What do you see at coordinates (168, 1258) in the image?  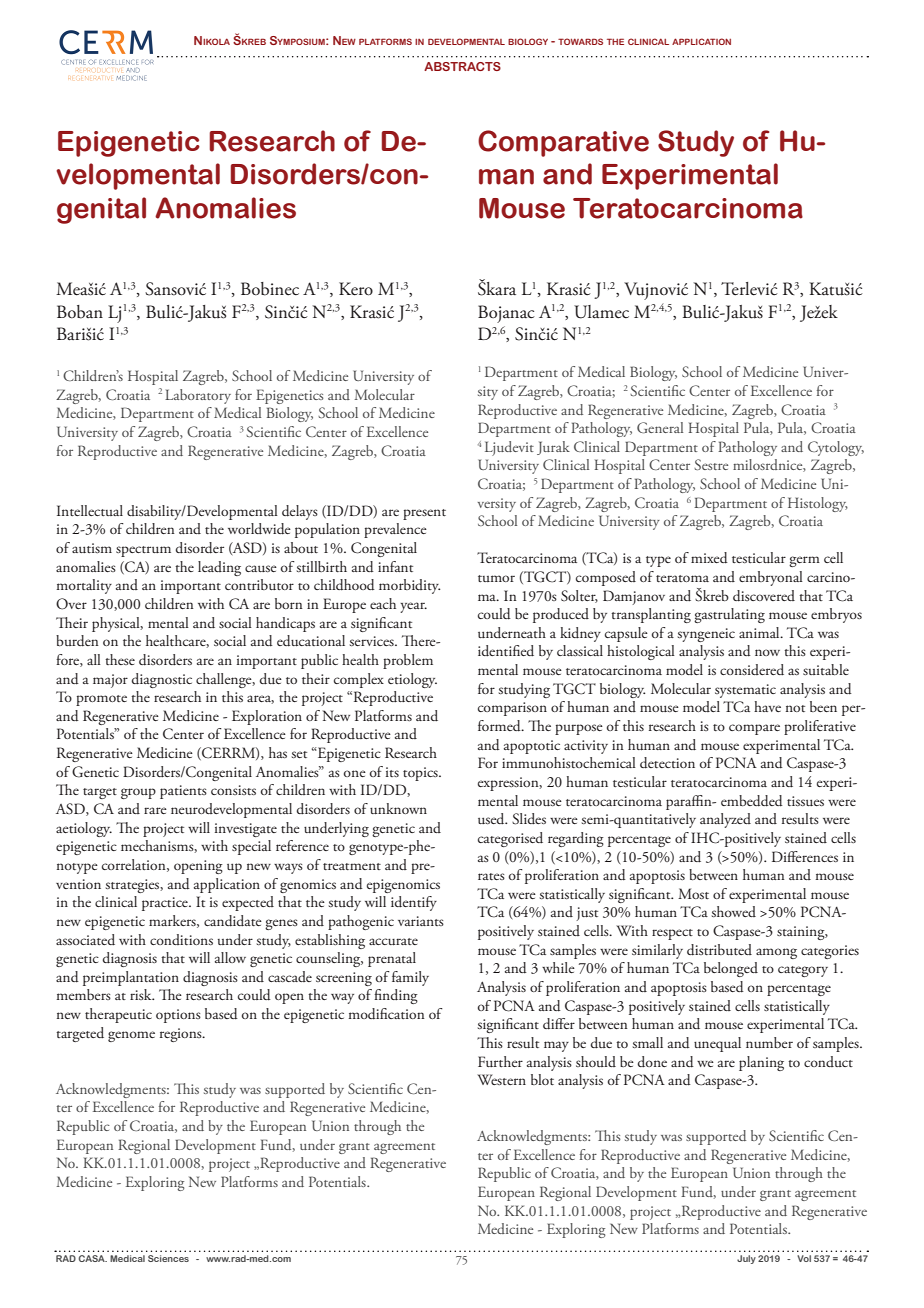 I see `Sciences` at bounding box center [168, 1258].
